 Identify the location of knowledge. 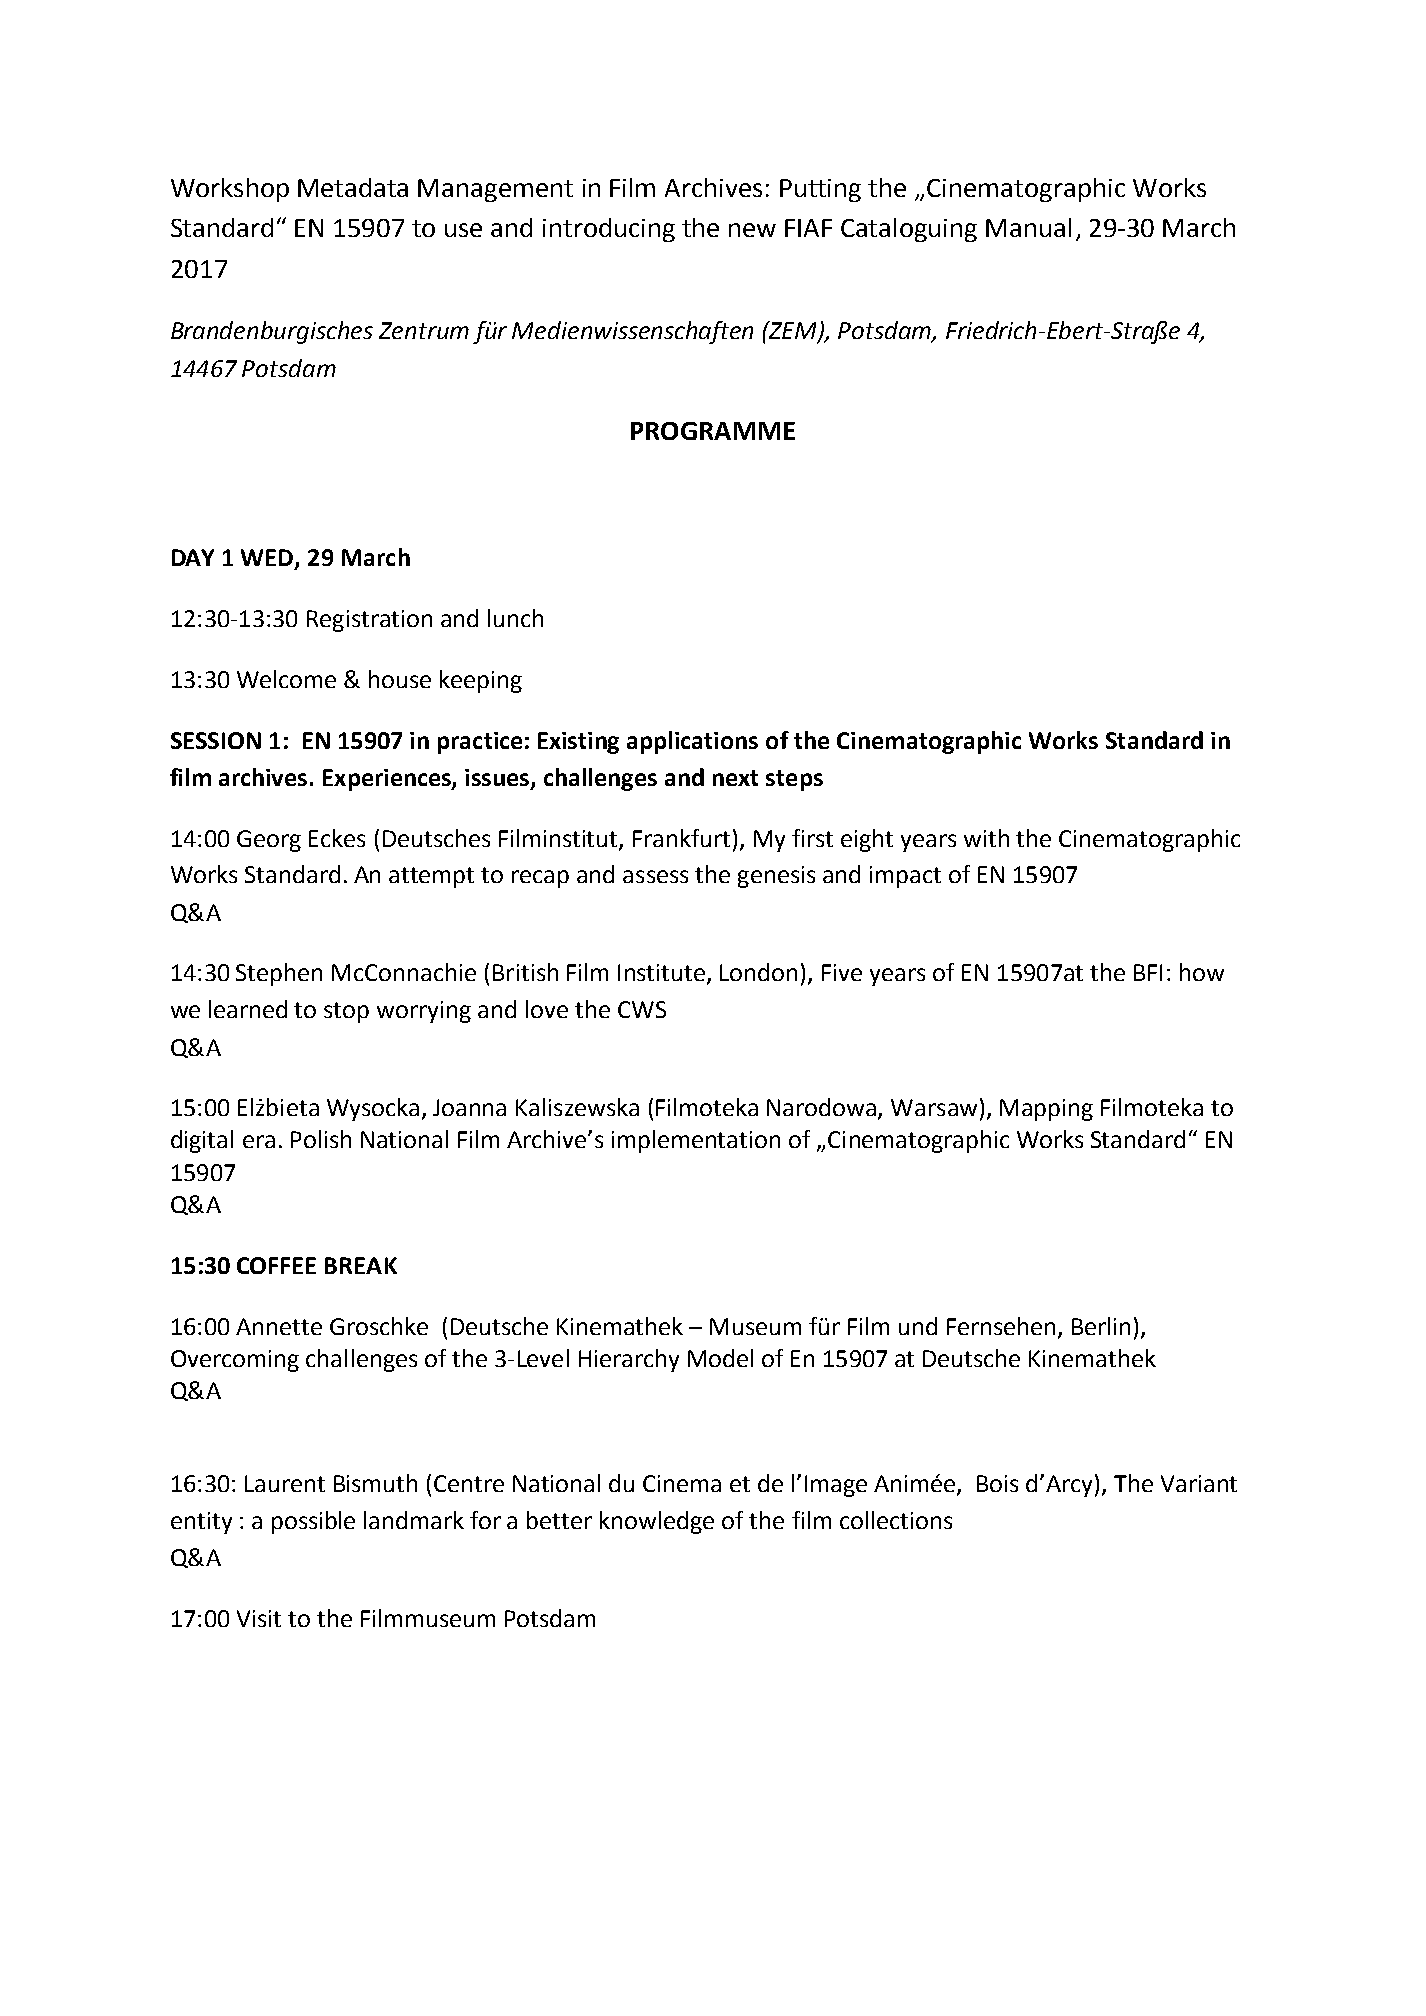
(657, 1522).
